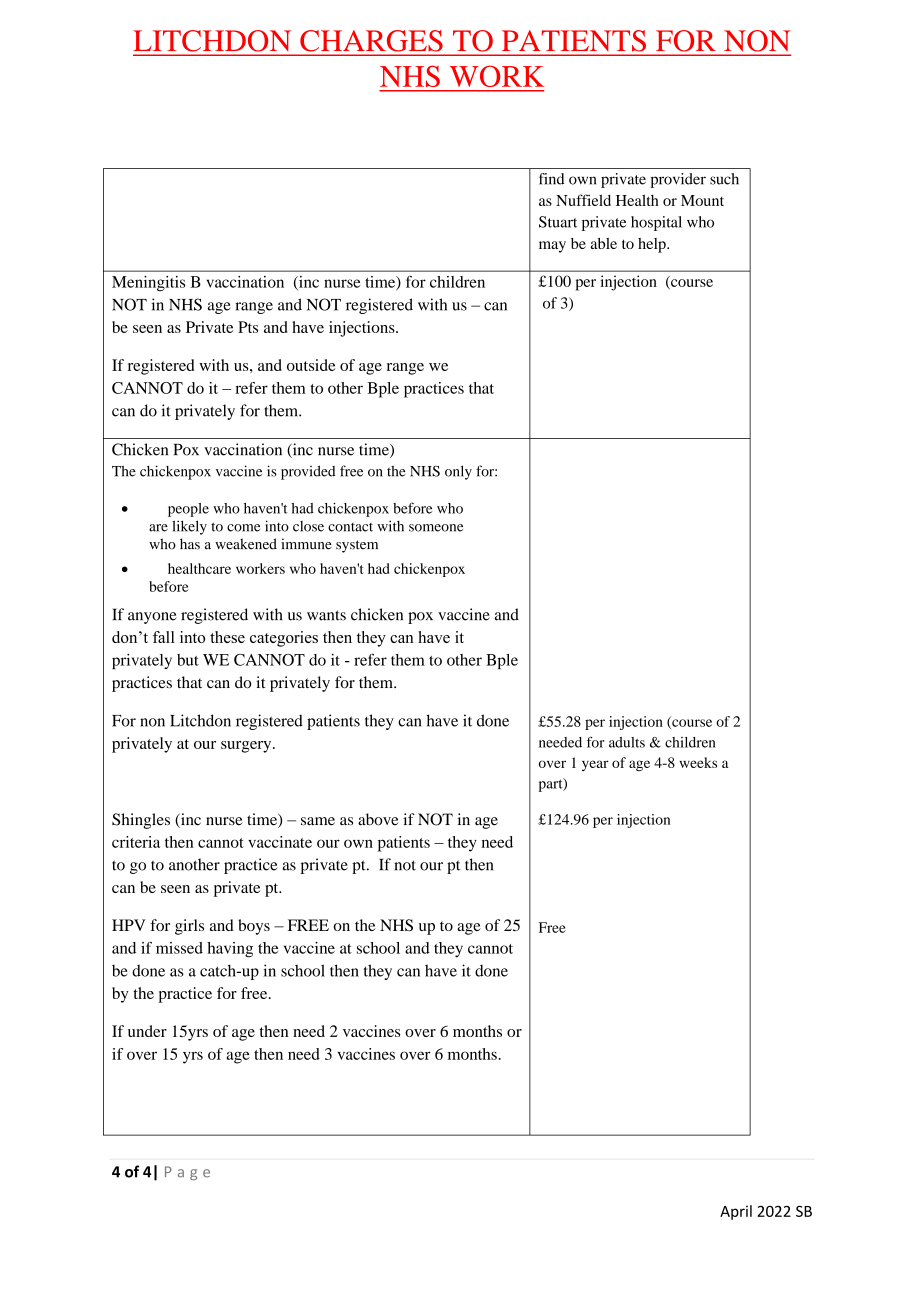 The width and height of the document is (924, 1308). I want to click on April, so click(736, 1212).
